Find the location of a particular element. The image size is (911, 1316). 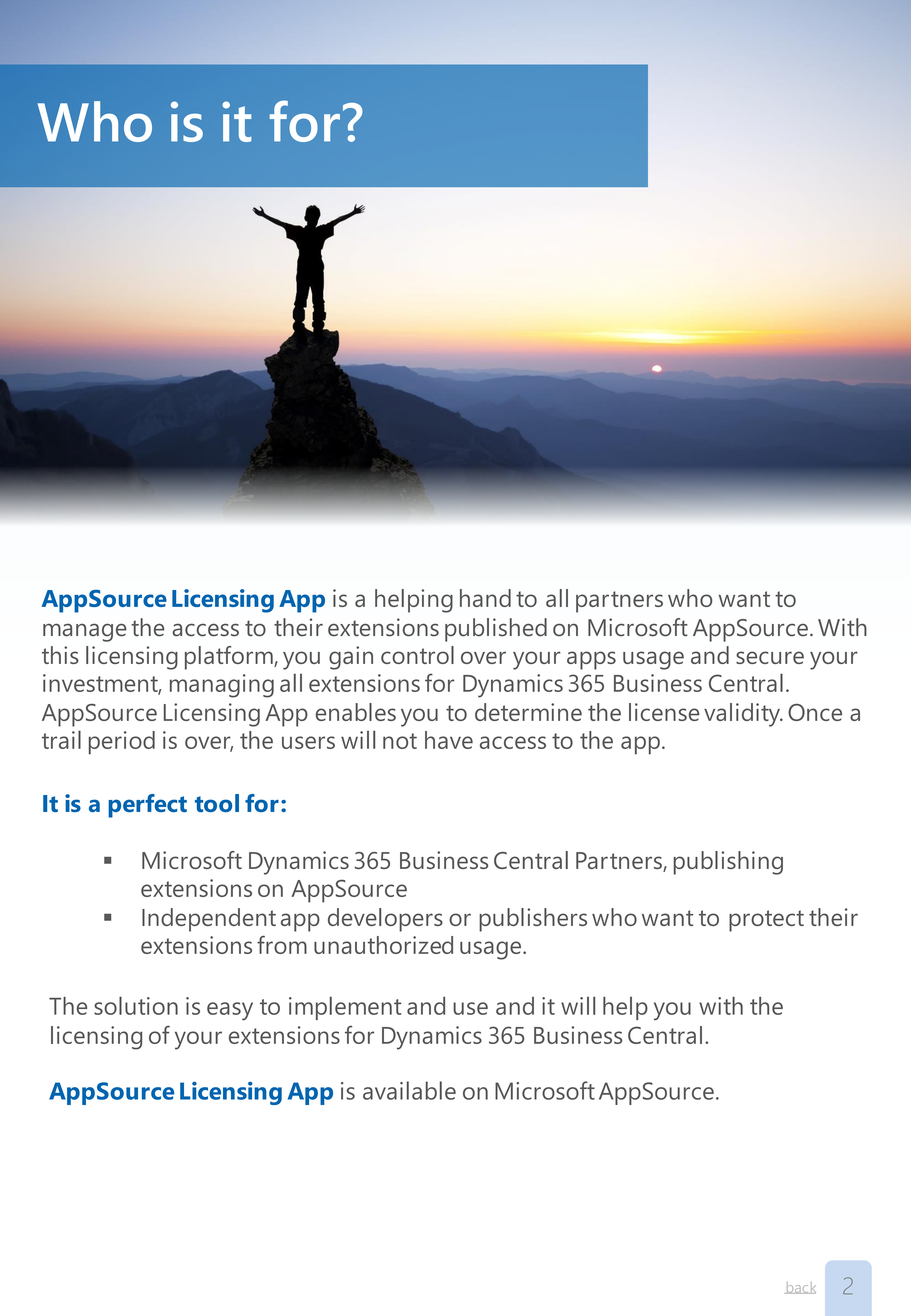

solution is located at coordinates (136, 1005).
